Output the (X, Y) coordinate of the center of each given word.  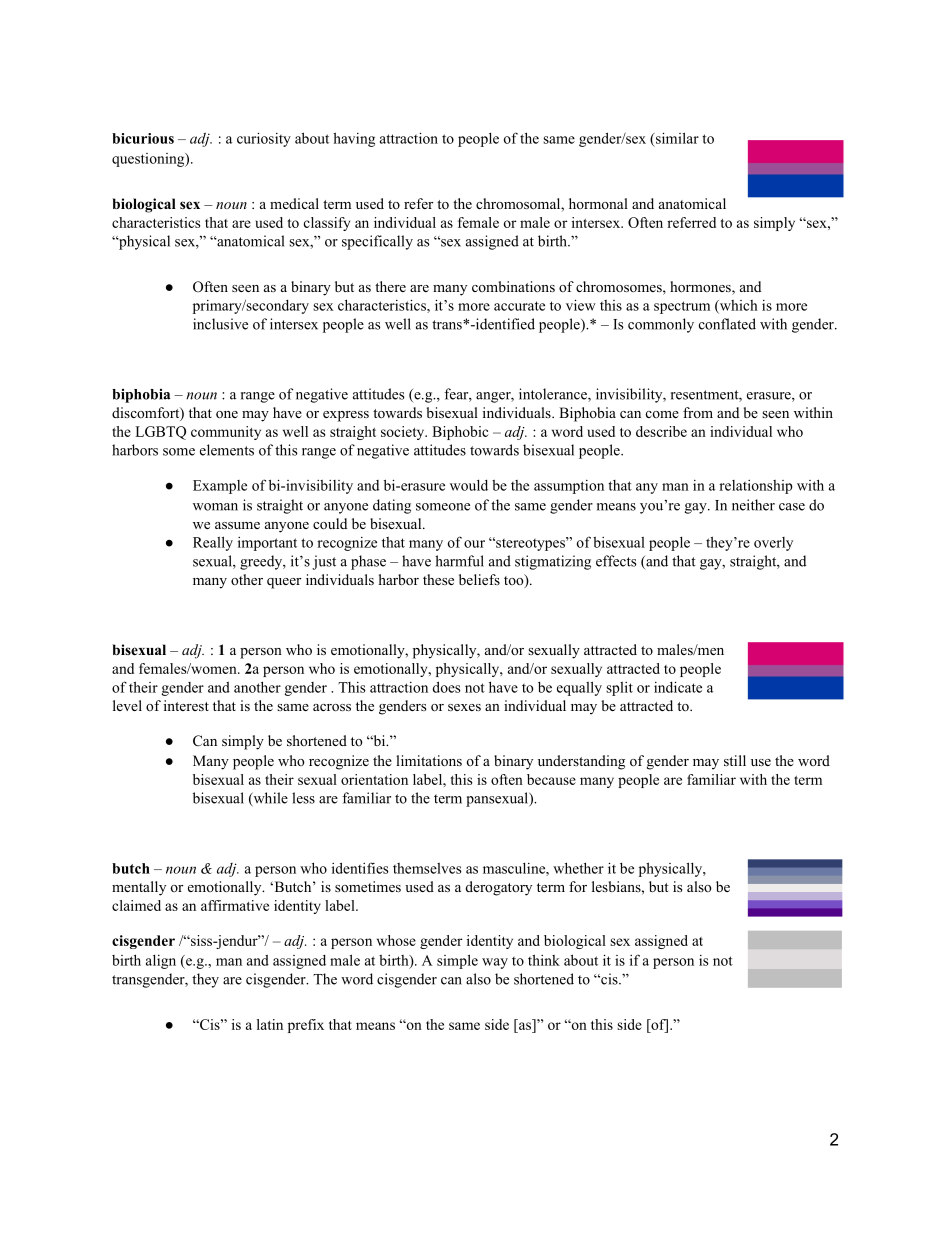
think (544, 960)
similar (676, 138)
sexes (464, 707)
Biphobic (460, 433)
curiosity (264, 139)
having (354, 139)
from (698, 412)
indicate (678, 687)
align (161, 962)
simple (457, 961)
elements (227, 450)
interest (186, 705)
